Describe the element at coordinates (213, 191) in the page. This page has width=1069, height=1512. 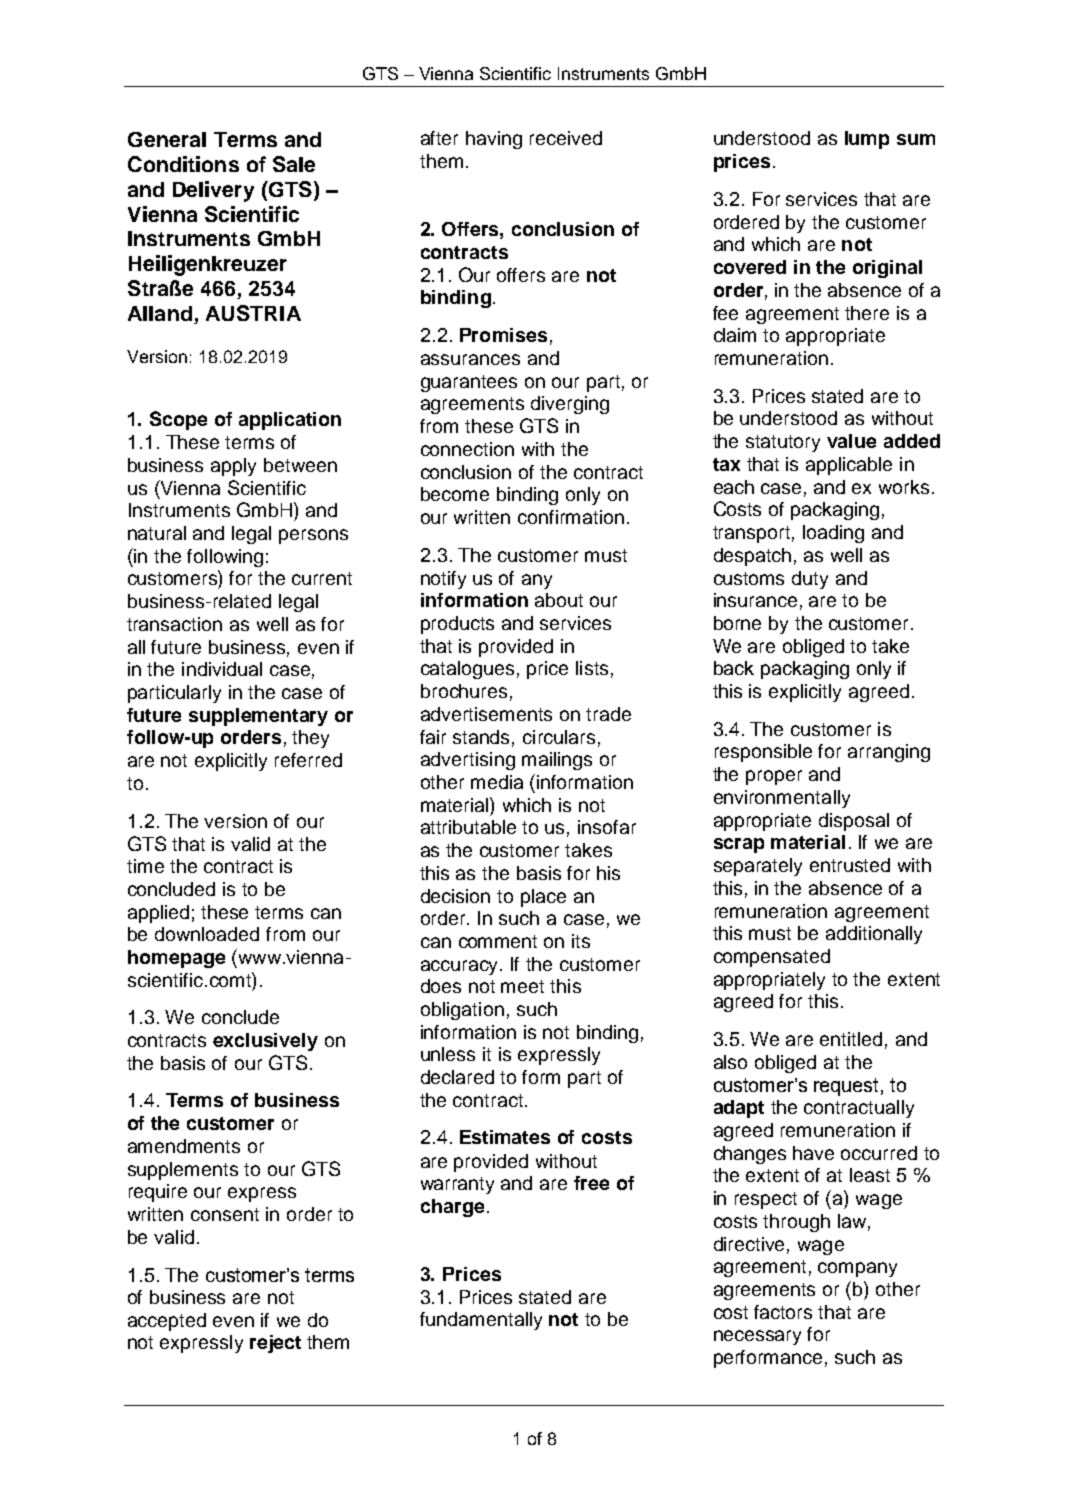
I see `Delivery` at that location.
